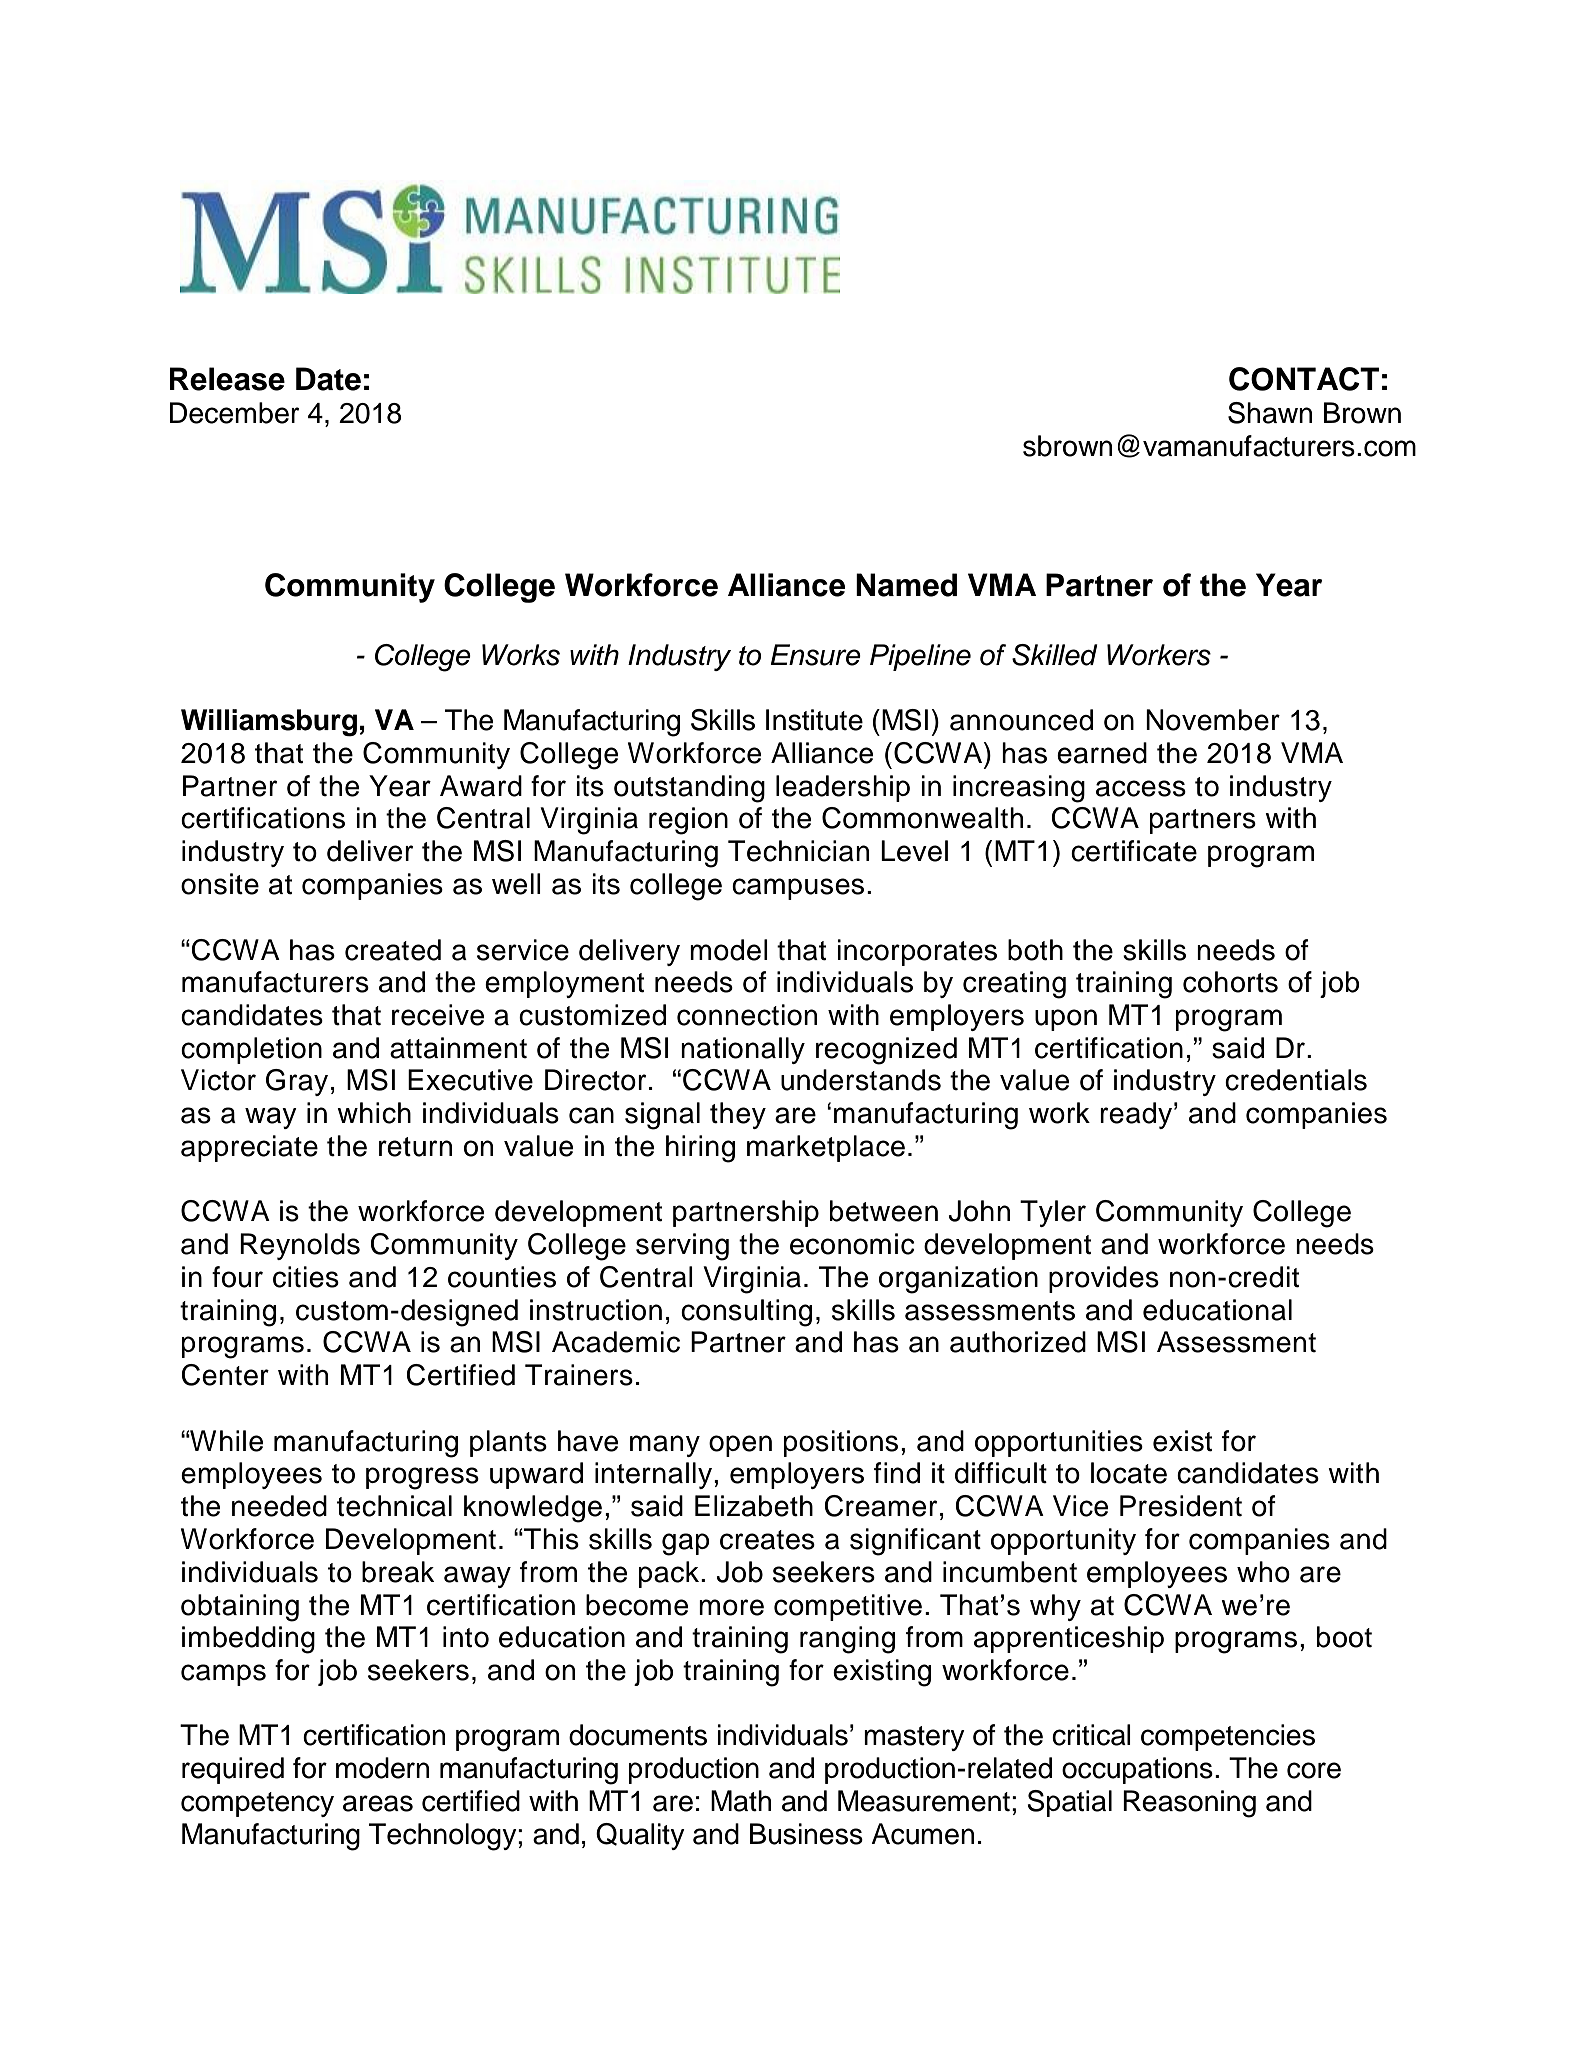 The width and height of the page is (1585, 2051). I want to click on Named, so click(906, 585).
